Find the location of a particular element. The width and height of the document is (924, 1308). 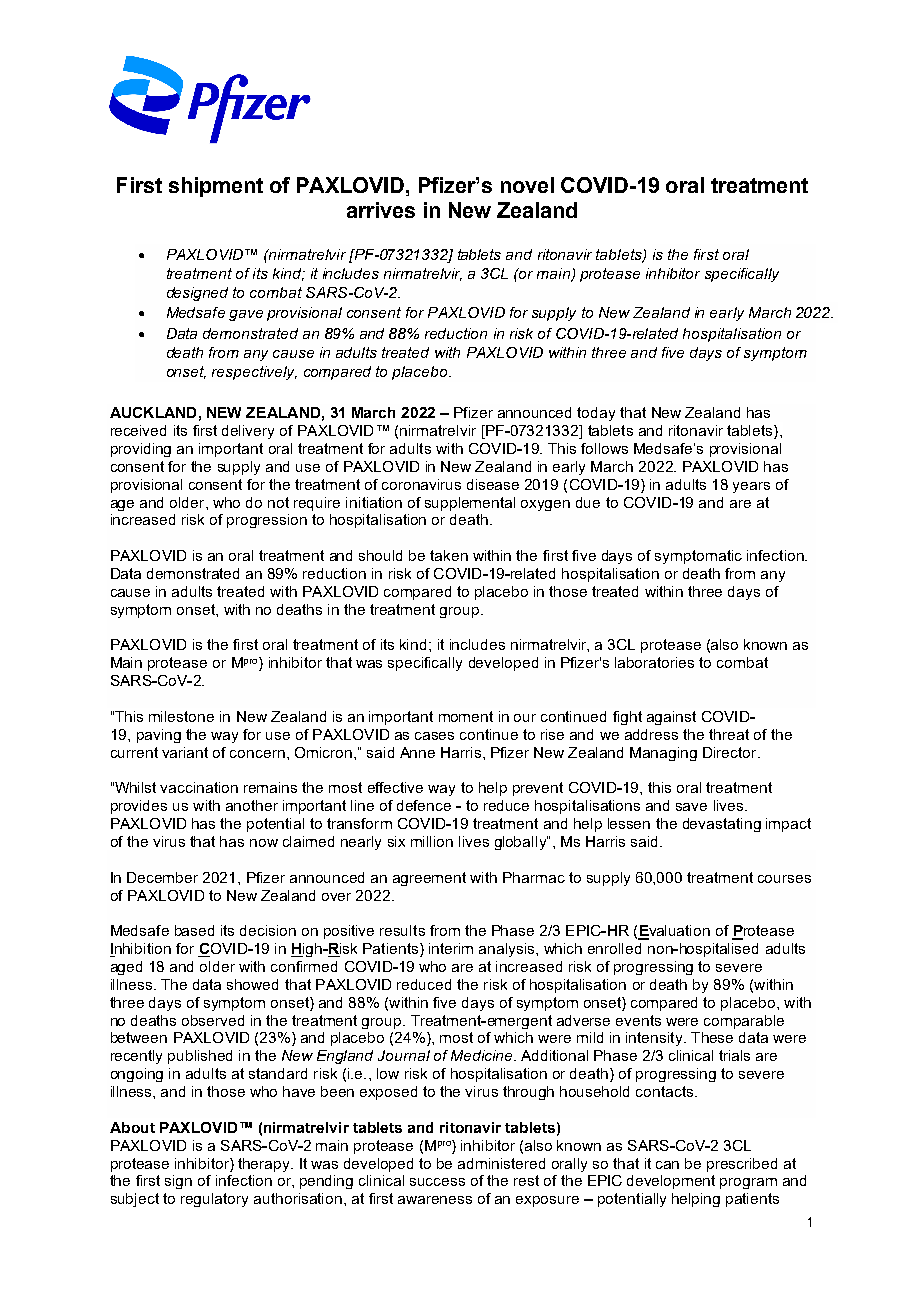

prescribed is located at coordinates (742, 1165).
